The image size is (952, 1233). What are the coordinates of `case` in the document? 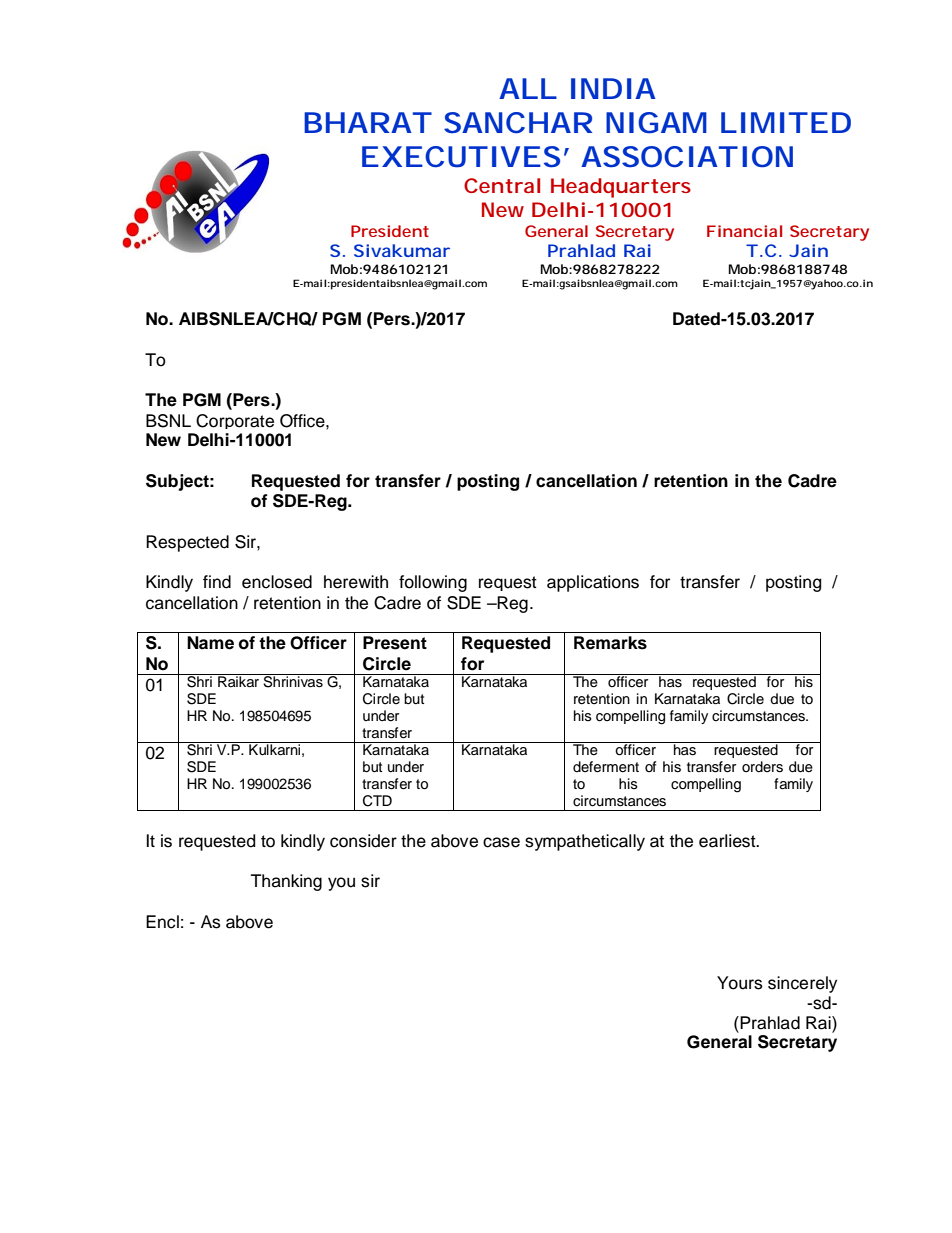 It's located at (501, 842).
